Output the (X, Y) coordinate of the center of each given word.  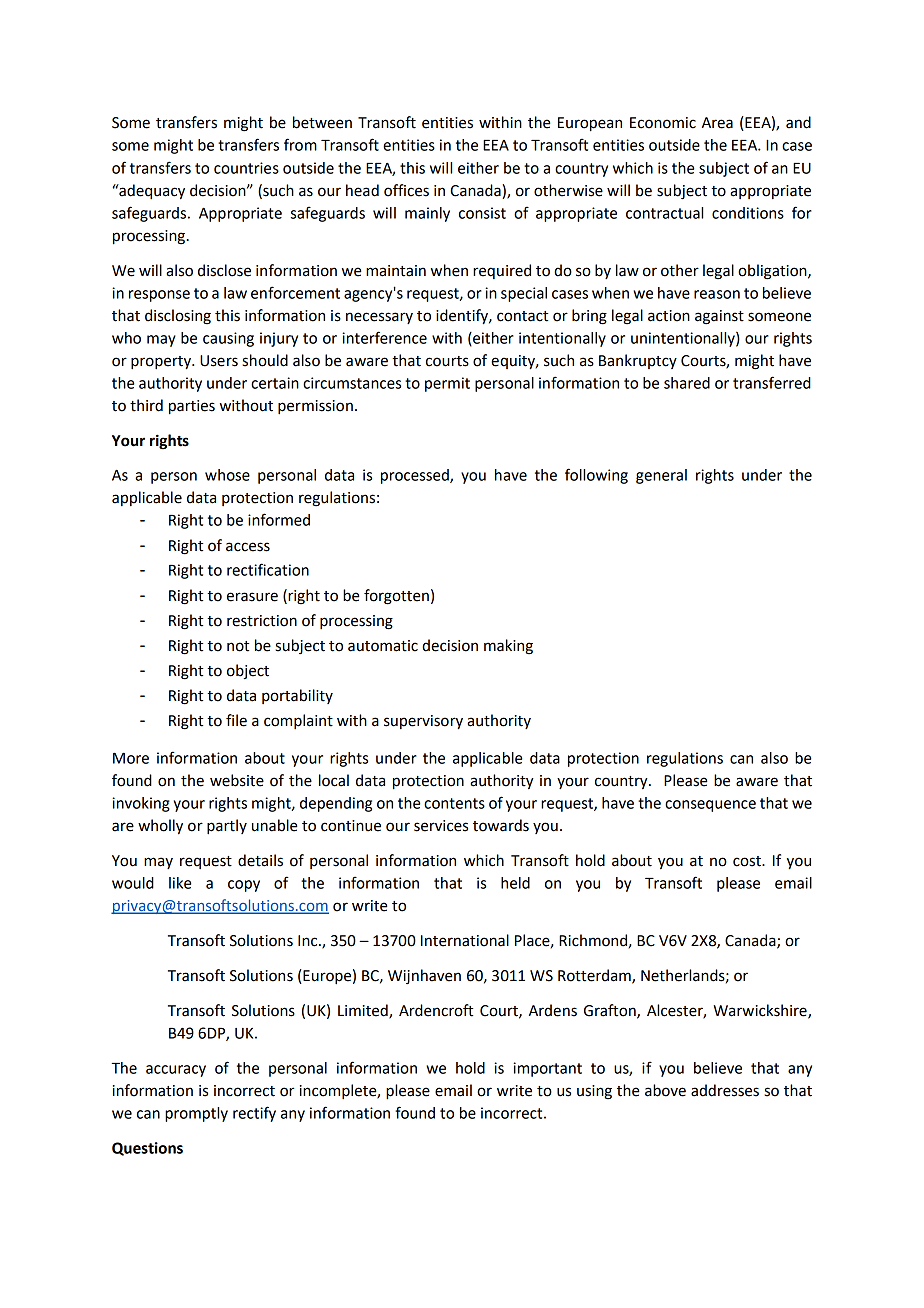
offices (406, 190)
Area (717, 123)
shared (687, 383)
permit (447, 384)
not (238, 646)
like (180, 883)
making (508, 647)
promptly (196, 1114)
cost (748, 861)
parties (192, 407)
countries (246, 168)
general (661, 476)
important (547, 1069)
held (515, 883)
